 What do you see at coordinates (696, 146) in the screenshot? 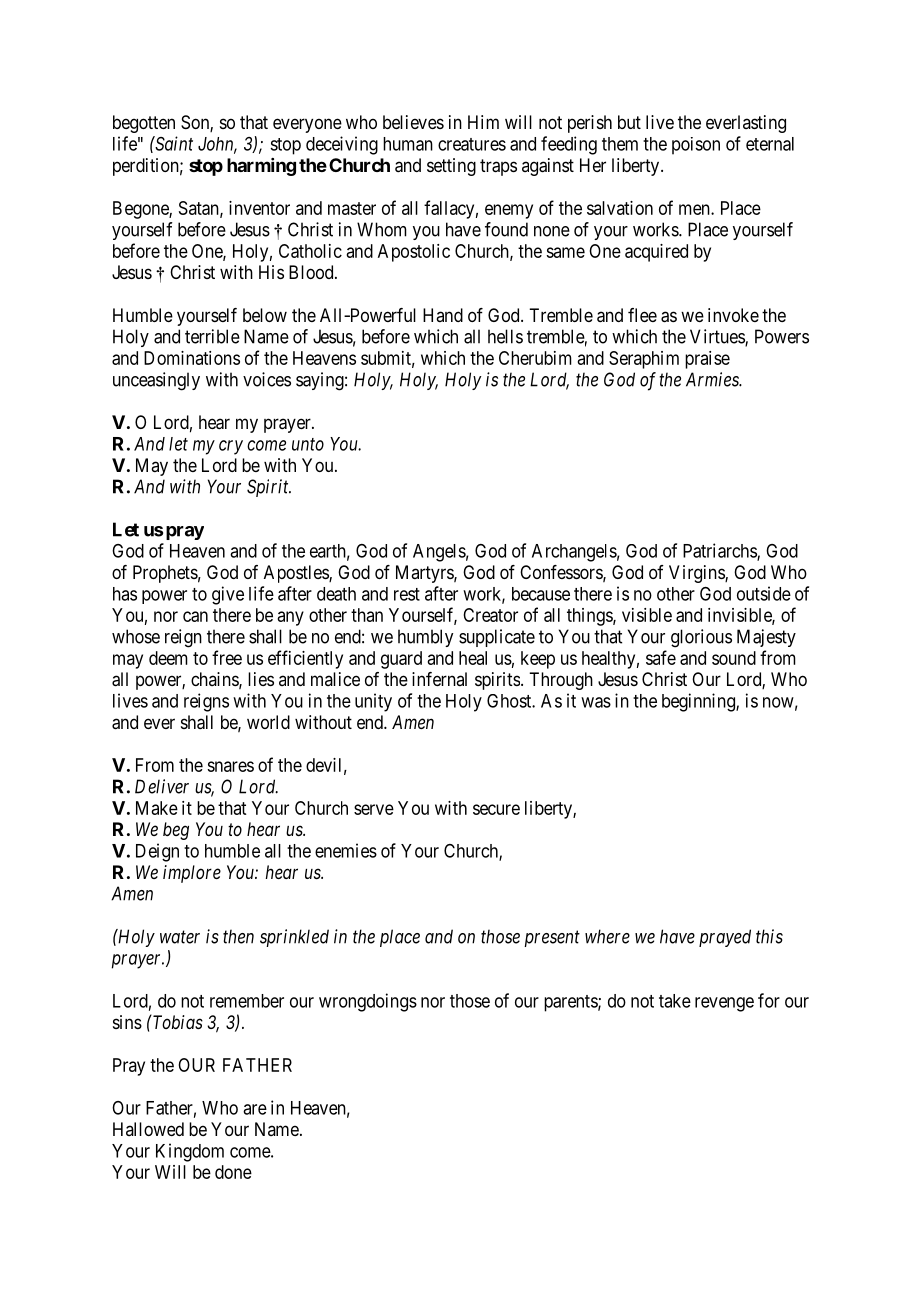
I see `poison` at bounding box center [696, 146].
